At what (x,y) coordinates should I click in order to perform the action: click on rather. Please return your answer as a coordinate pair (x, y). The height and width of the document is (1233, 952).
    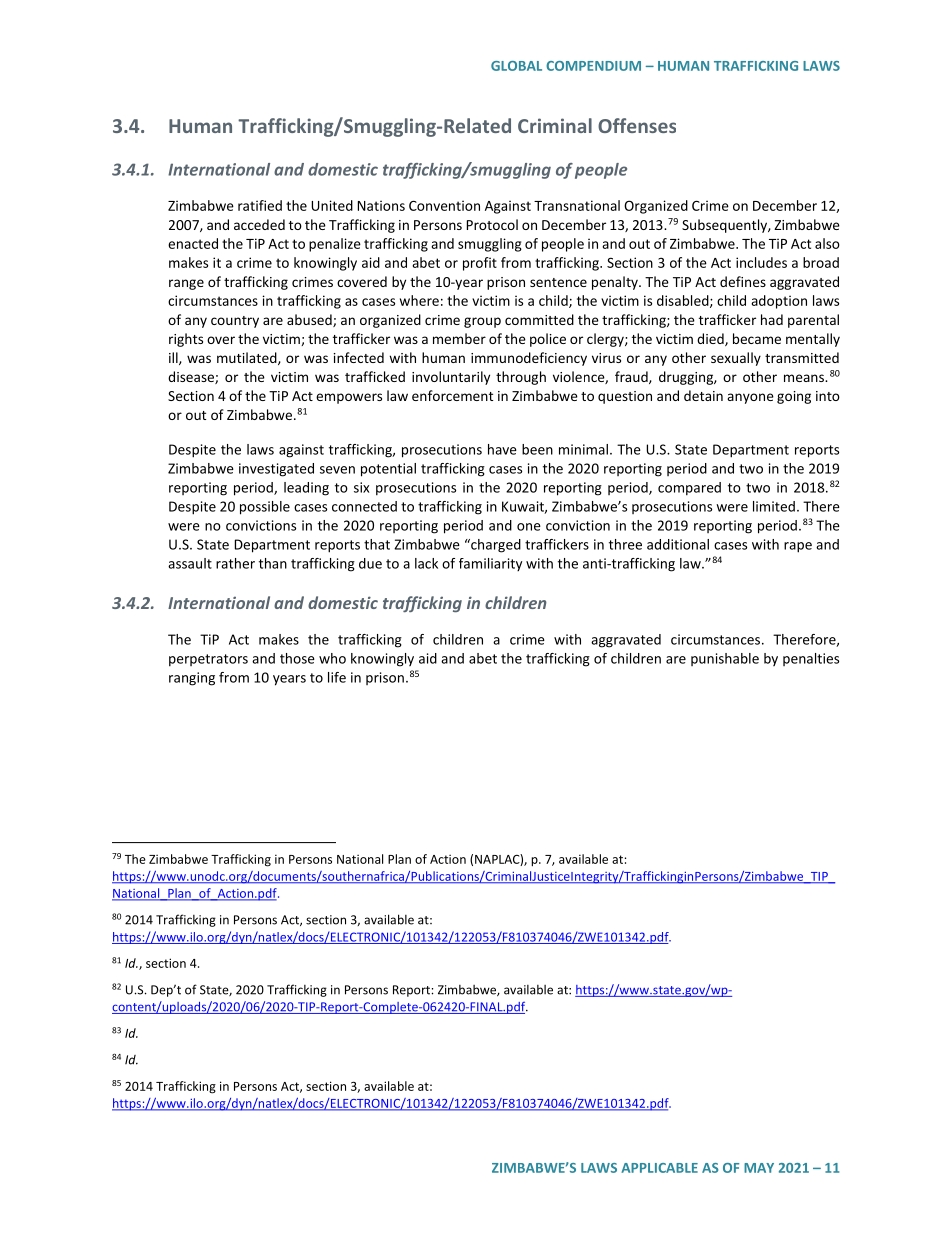
    Looking at the image, I should click on (235, 563).
